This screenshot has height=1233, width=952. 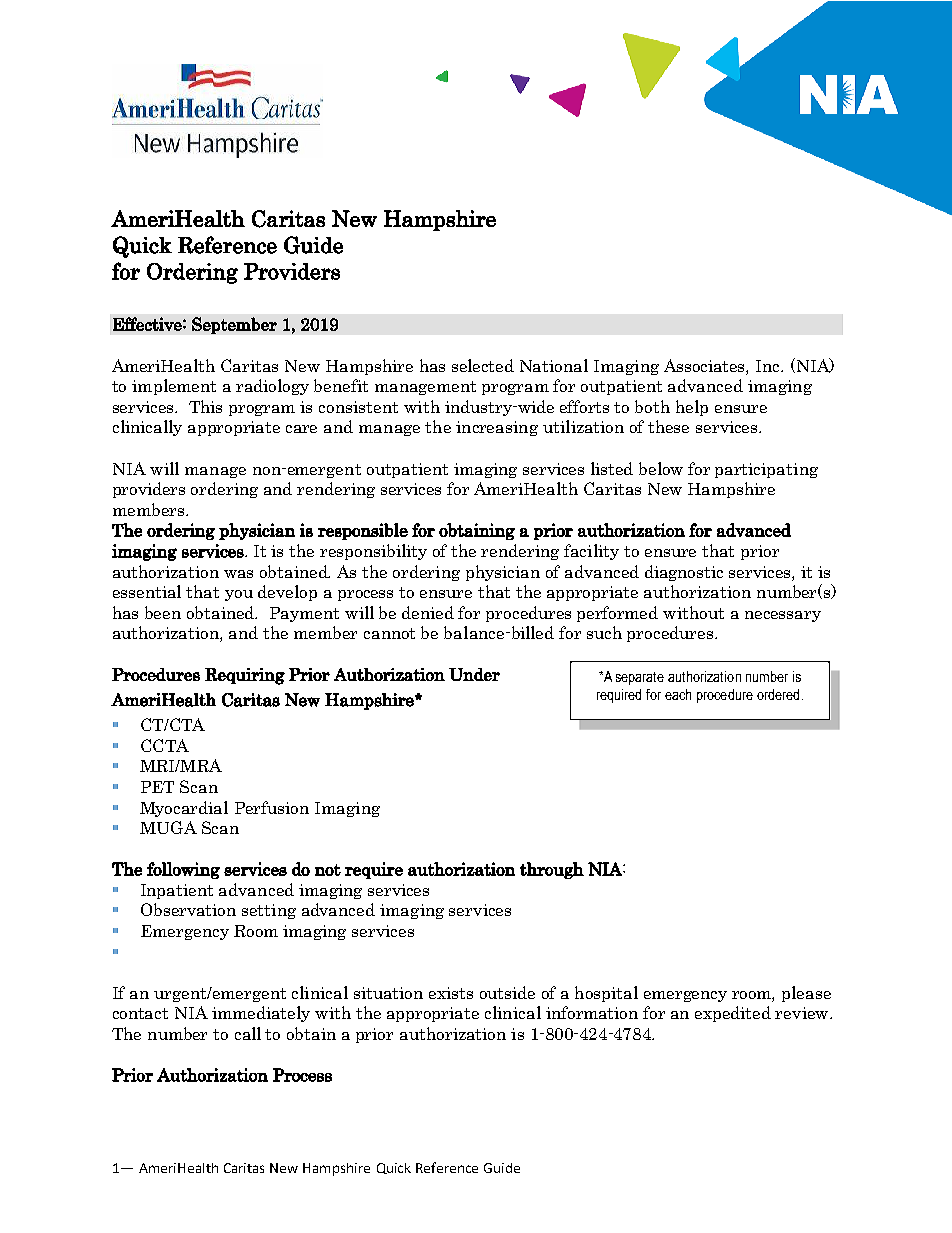 What do you see at coordinates (451, 993) in the screenshot?
I see `exists` at bounding box center [451, 993].
